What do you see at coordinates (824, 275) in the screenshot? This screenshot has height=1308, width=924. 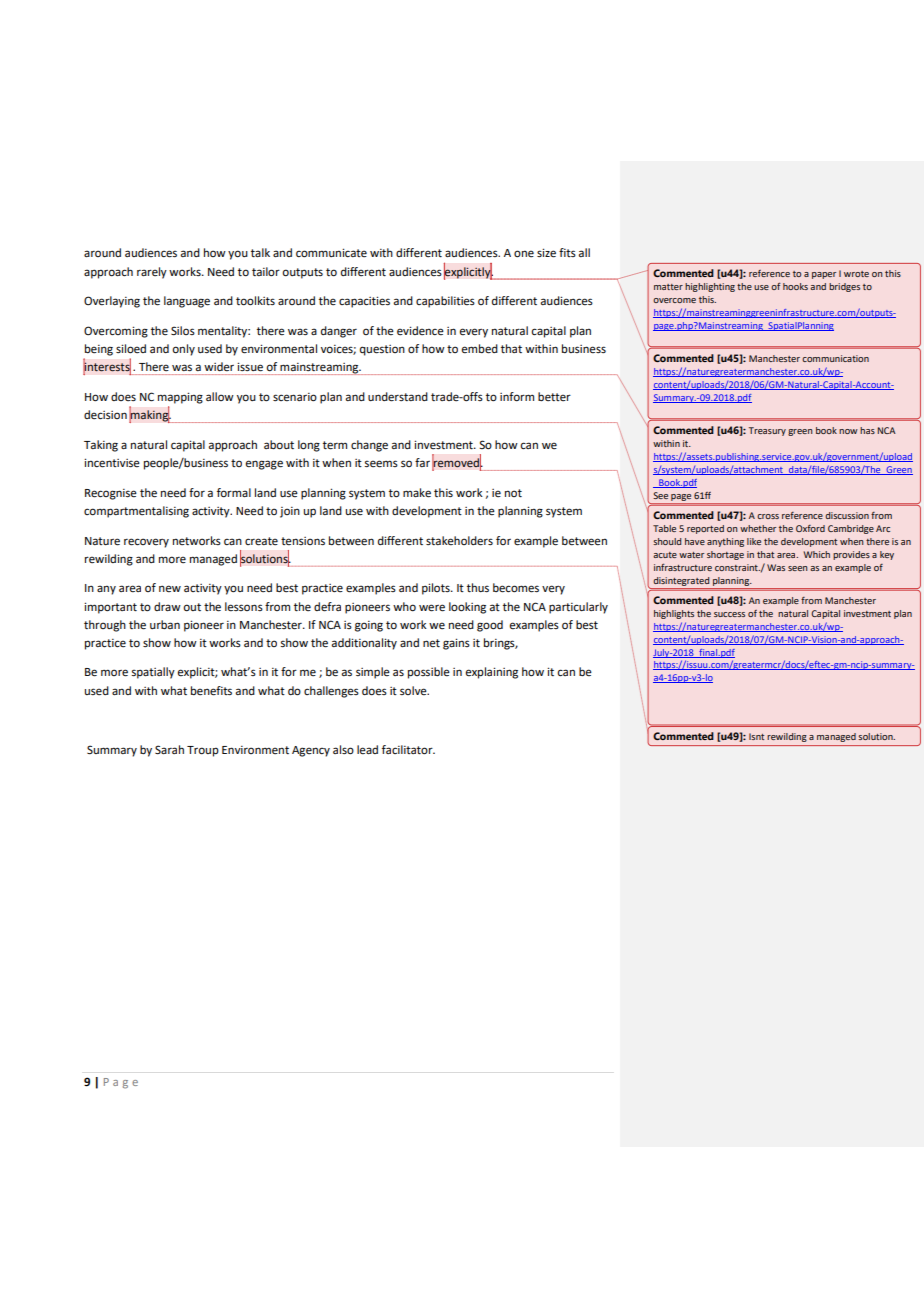 I see `paper` at bounding box center [824, 275].
